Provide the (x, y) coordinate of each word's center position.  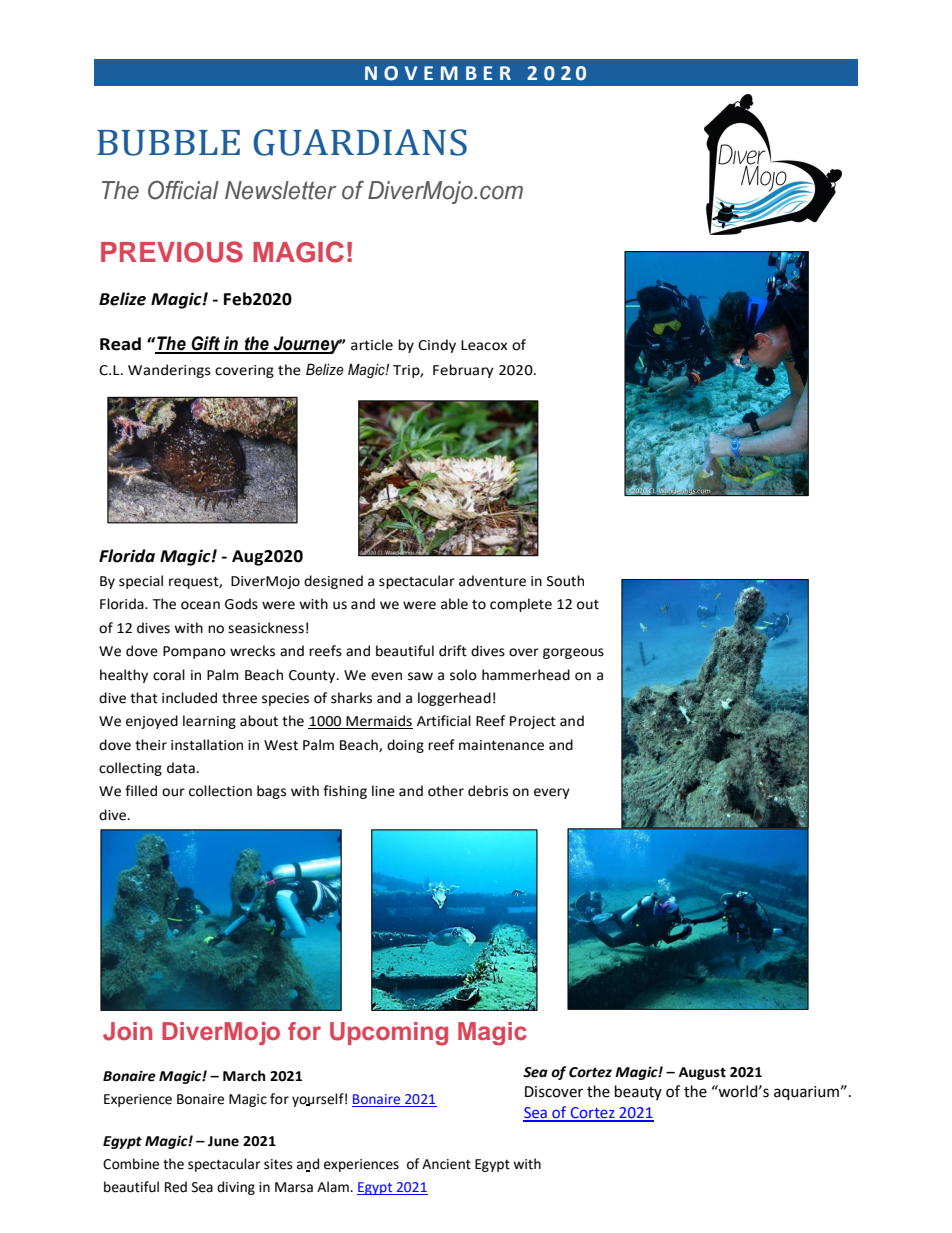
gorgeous (573, 653)
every (552, 793)
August (702, 1073)
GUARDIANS (360, 142)
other (446, 791)
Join (127, 1031)
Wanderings (169, 371)
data (182, 768)
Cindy (437, 346)
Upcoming (389, 1034)
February (463, 371)
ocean (200, 605)
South (565, 581)
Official (183, 190)
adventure (492, 581)
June (223, 1141)
